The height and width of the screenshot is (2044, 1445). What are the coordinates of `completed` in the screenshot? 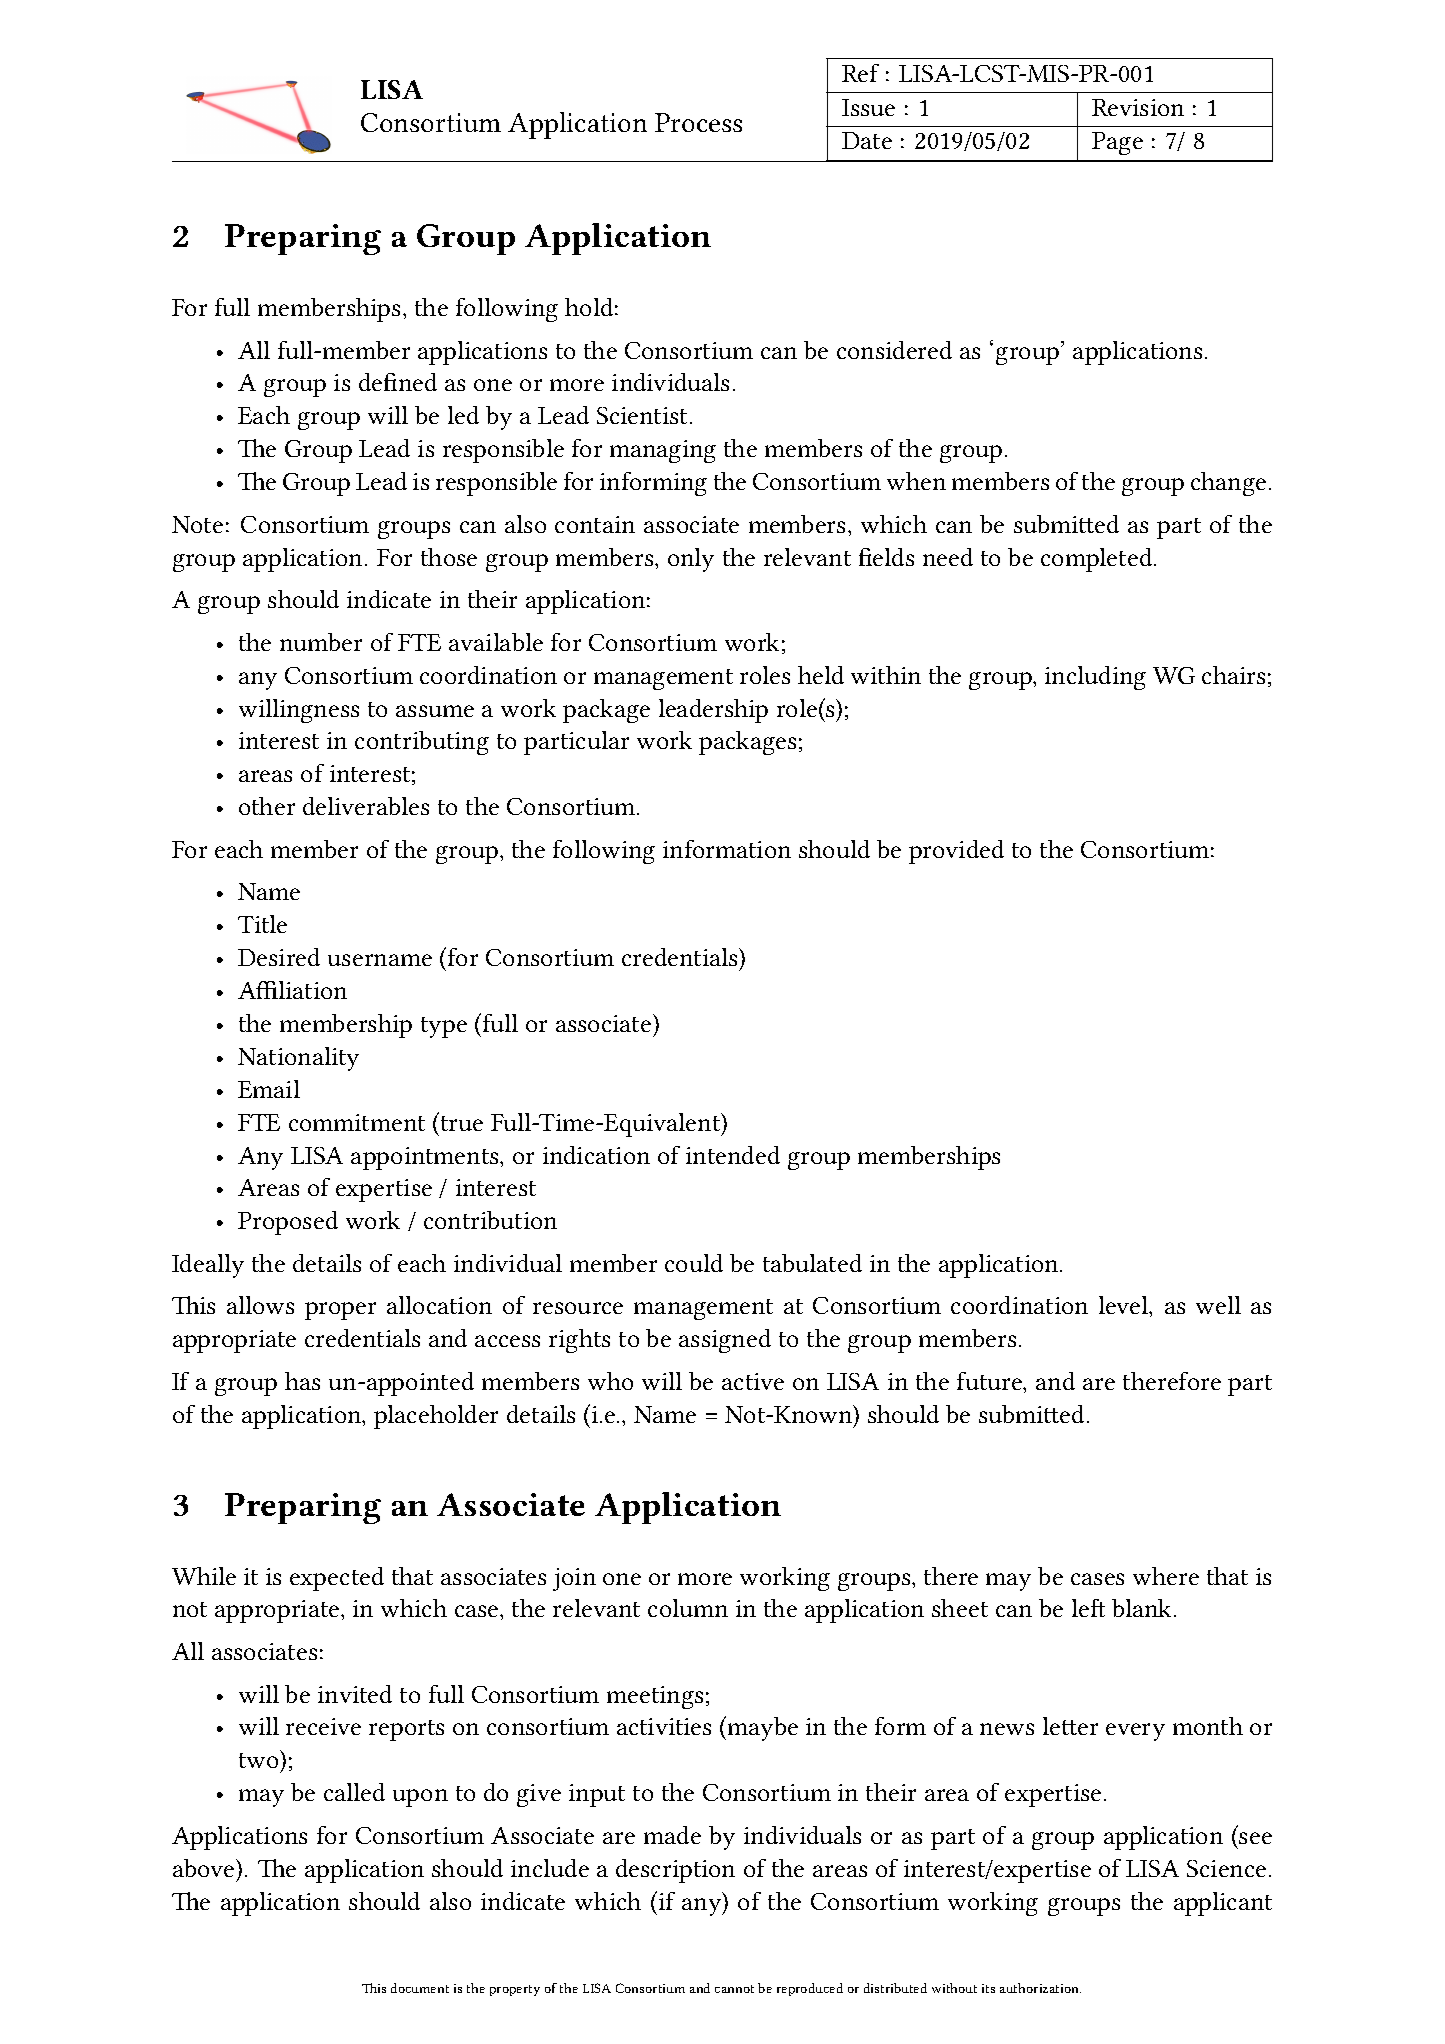 It's located at (1098, 560).
